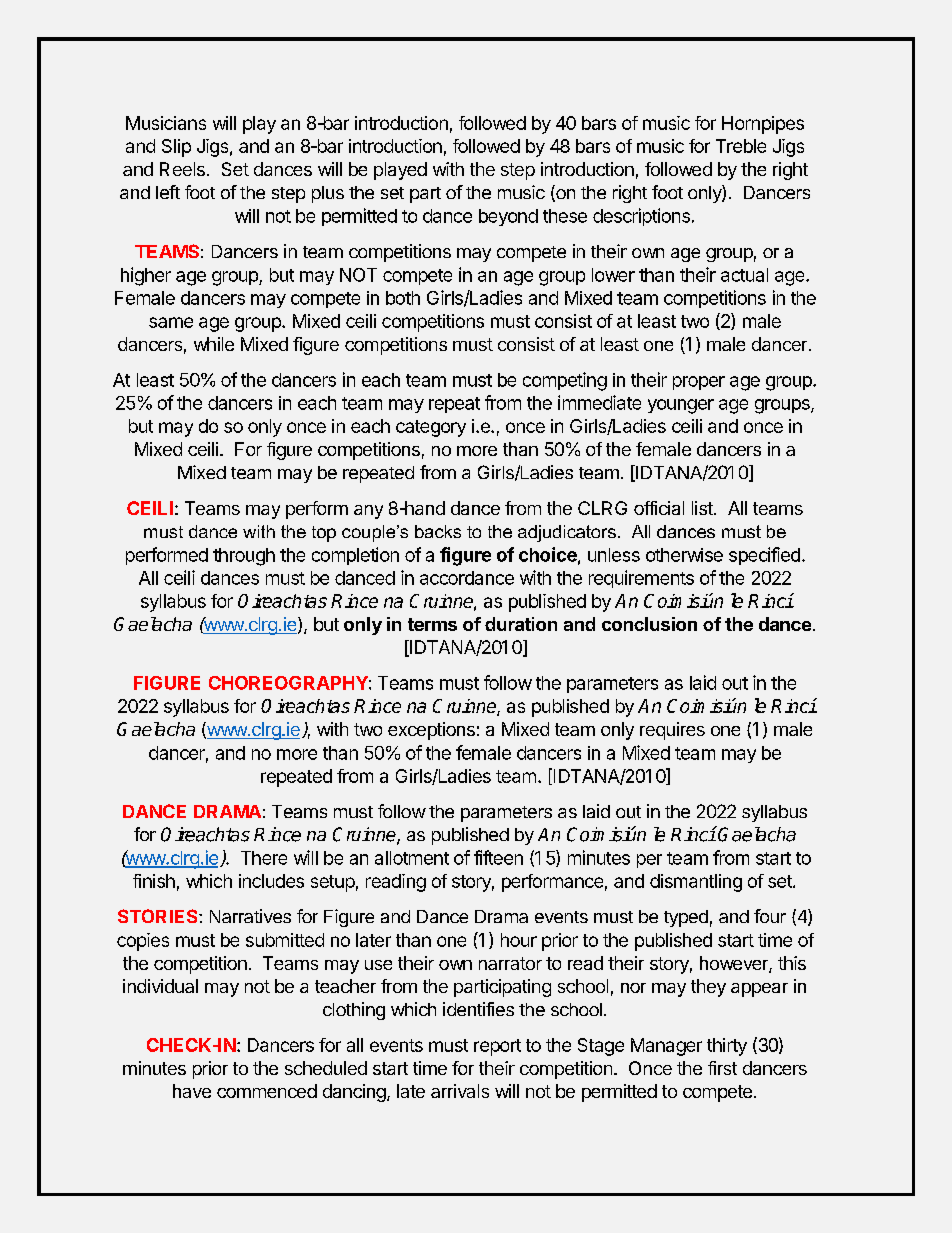  What do you see at coordinates (244, 557) in the screenshot?
I see `through` at bounding box center [244, 557].
